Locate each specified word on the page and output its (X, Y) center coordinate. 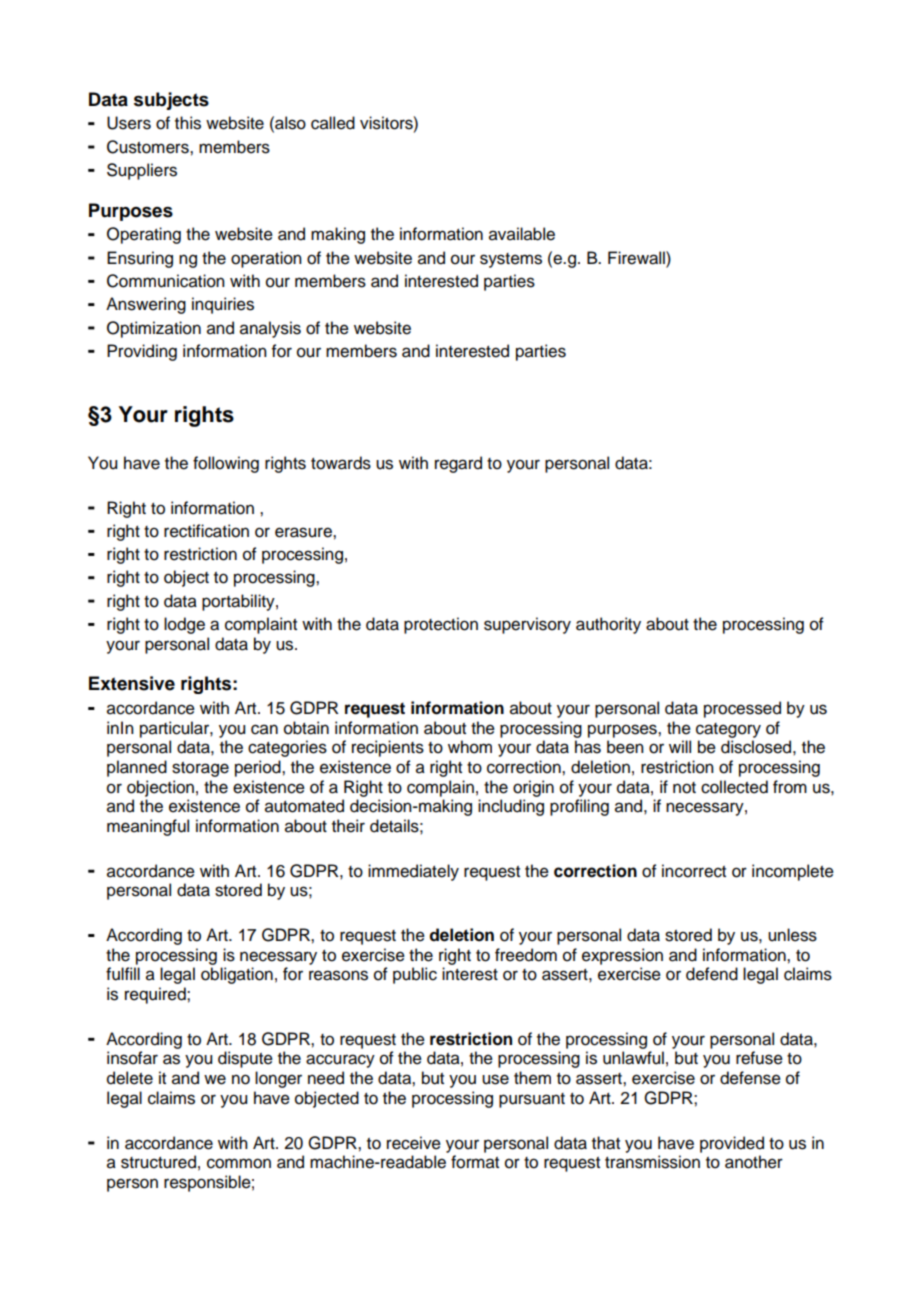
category (728, 730)
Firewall (637, 258)
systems (511, 260)
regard (458, 464)
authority (608, 625)
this (188, 123)
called (333, 123)
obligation (237, 975)
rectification (206, 531)
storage (200, 769)
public (415, 975)
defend (712, 974)
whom (470, 747)
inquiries (223, 305)
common (239, 1163)
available (522, 234)
